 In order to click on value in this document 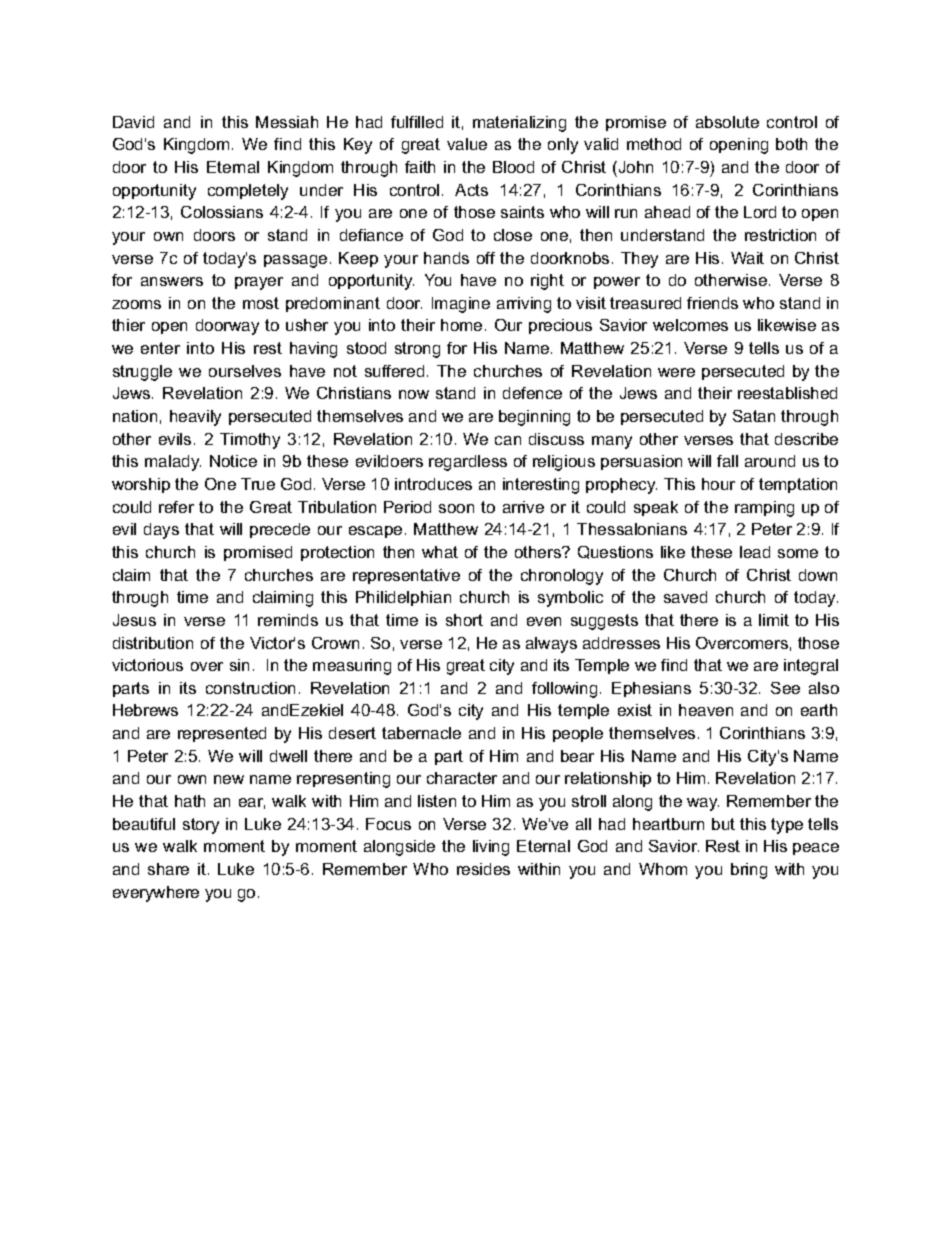, I will do `click(467, 144)`.
